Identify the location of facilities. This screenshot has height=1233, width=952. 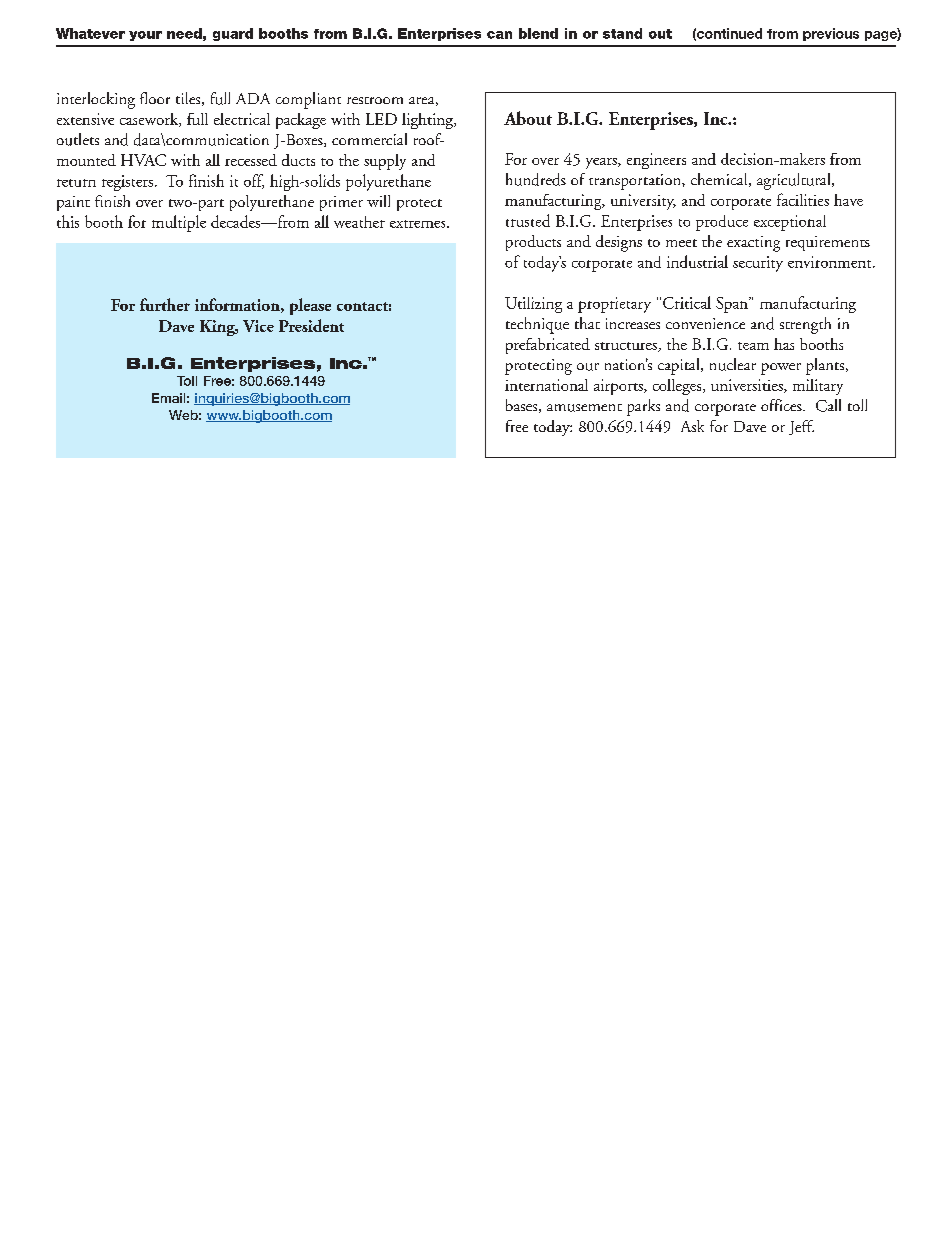
(803, 199).
